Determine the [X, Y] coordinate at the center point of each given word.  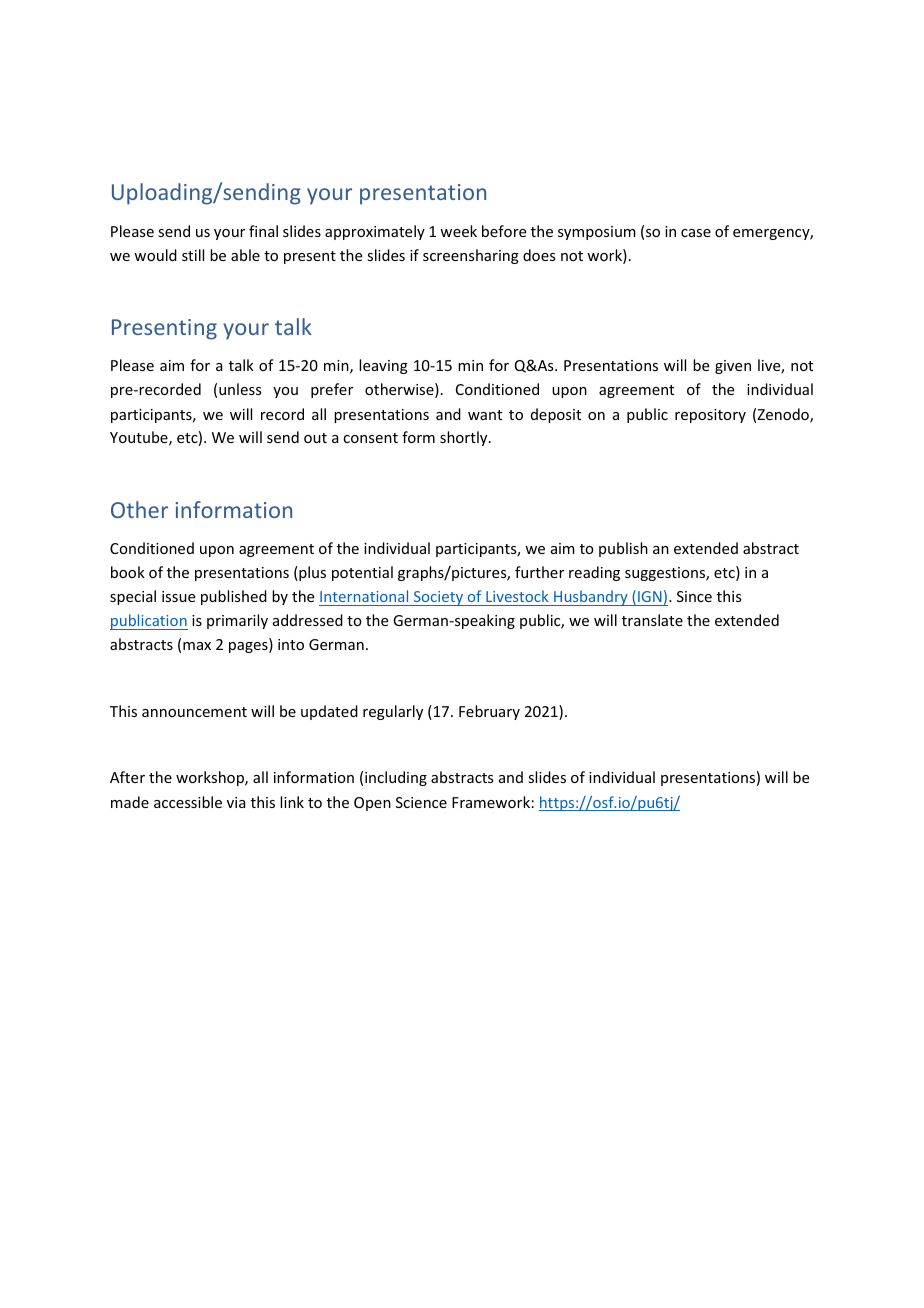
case [696, 233]
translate [652, 620]
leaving [383, 366]
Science [421, 802]
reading [594, 573]
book [128, 572]
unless [240, 389]
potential [362, 573]
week [458, 231]
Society [438, 598]
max [197, 646]
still [193, 255]
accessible [188, 802]
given [733, 367]
